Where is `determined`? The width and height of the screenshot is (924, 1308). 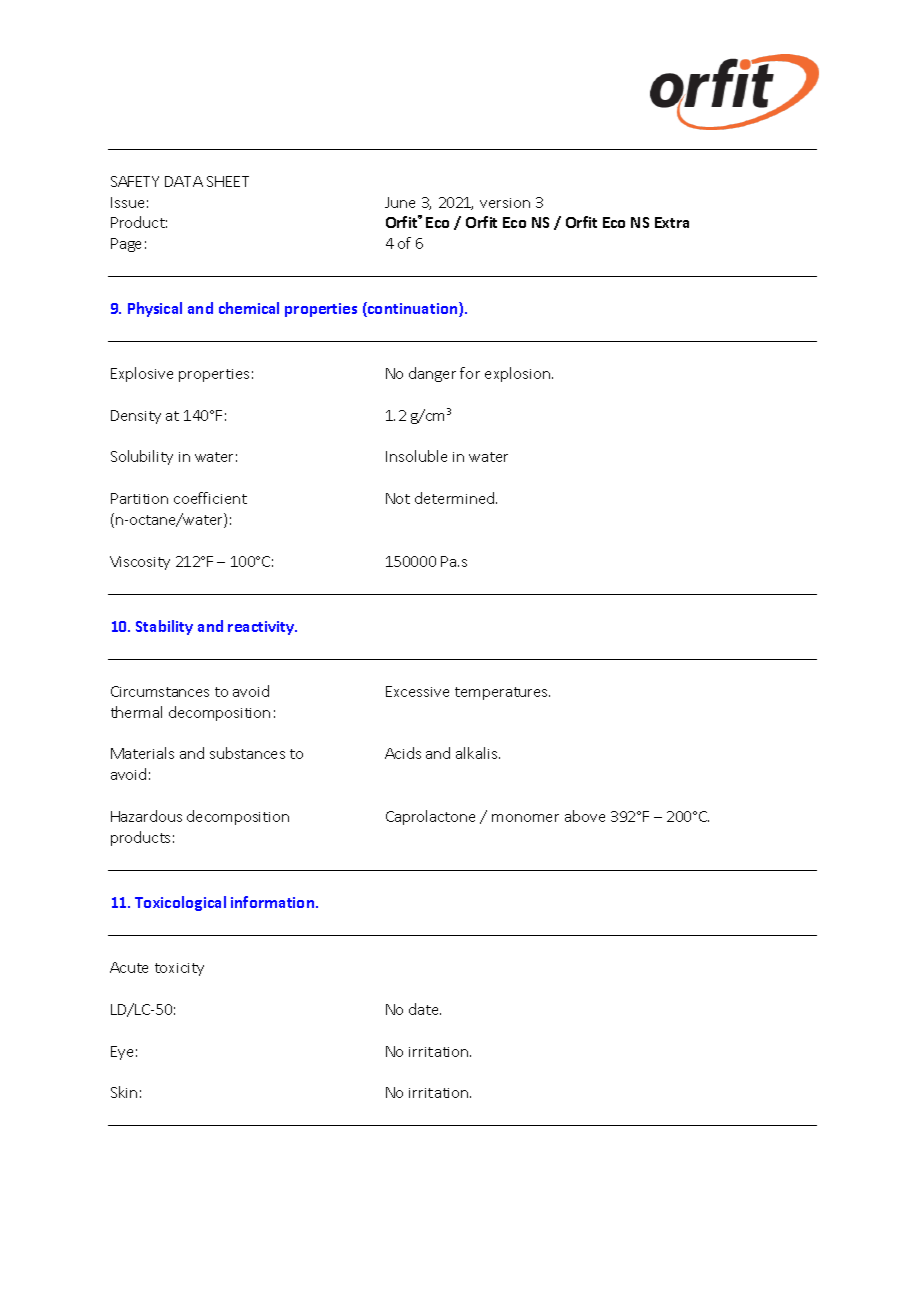 determined is located at coordinates (456, 498).
